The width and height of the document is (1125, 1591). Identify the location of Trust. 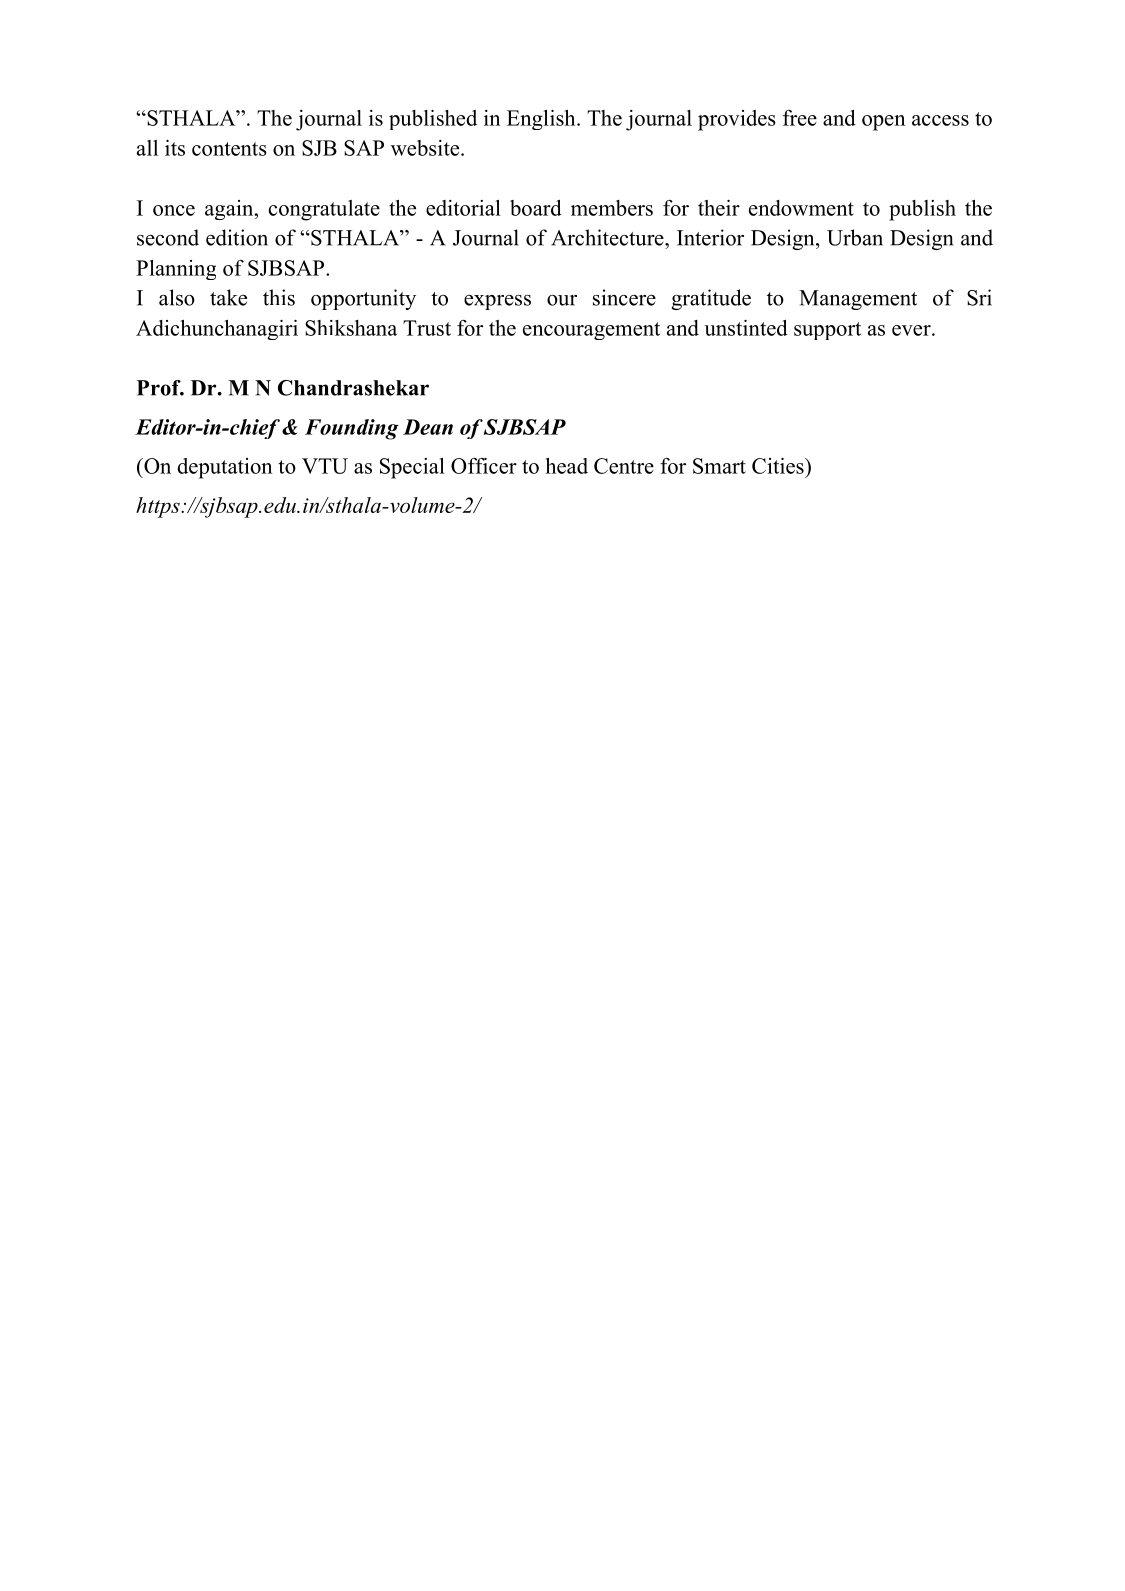
(427, 328).
